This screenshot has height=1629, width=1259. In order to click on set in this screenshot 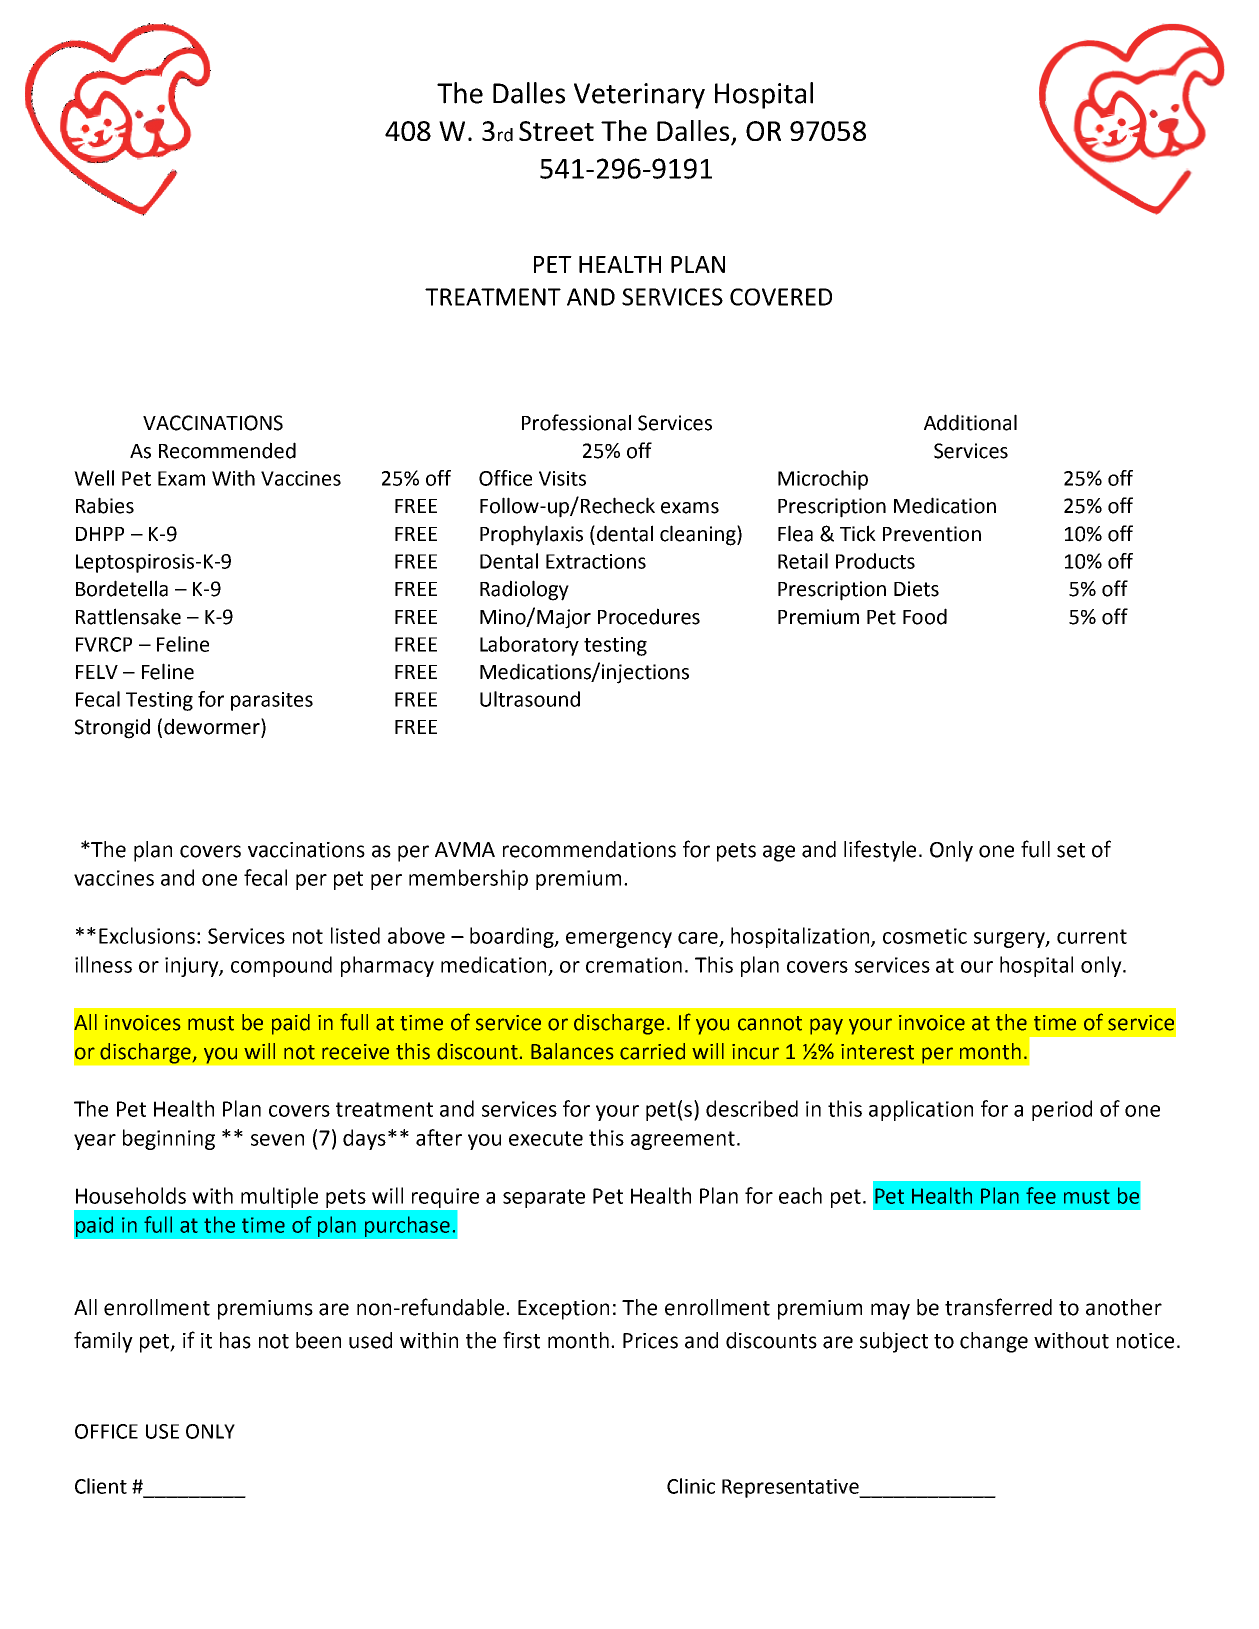, I will do `click(1071, 850)`.
